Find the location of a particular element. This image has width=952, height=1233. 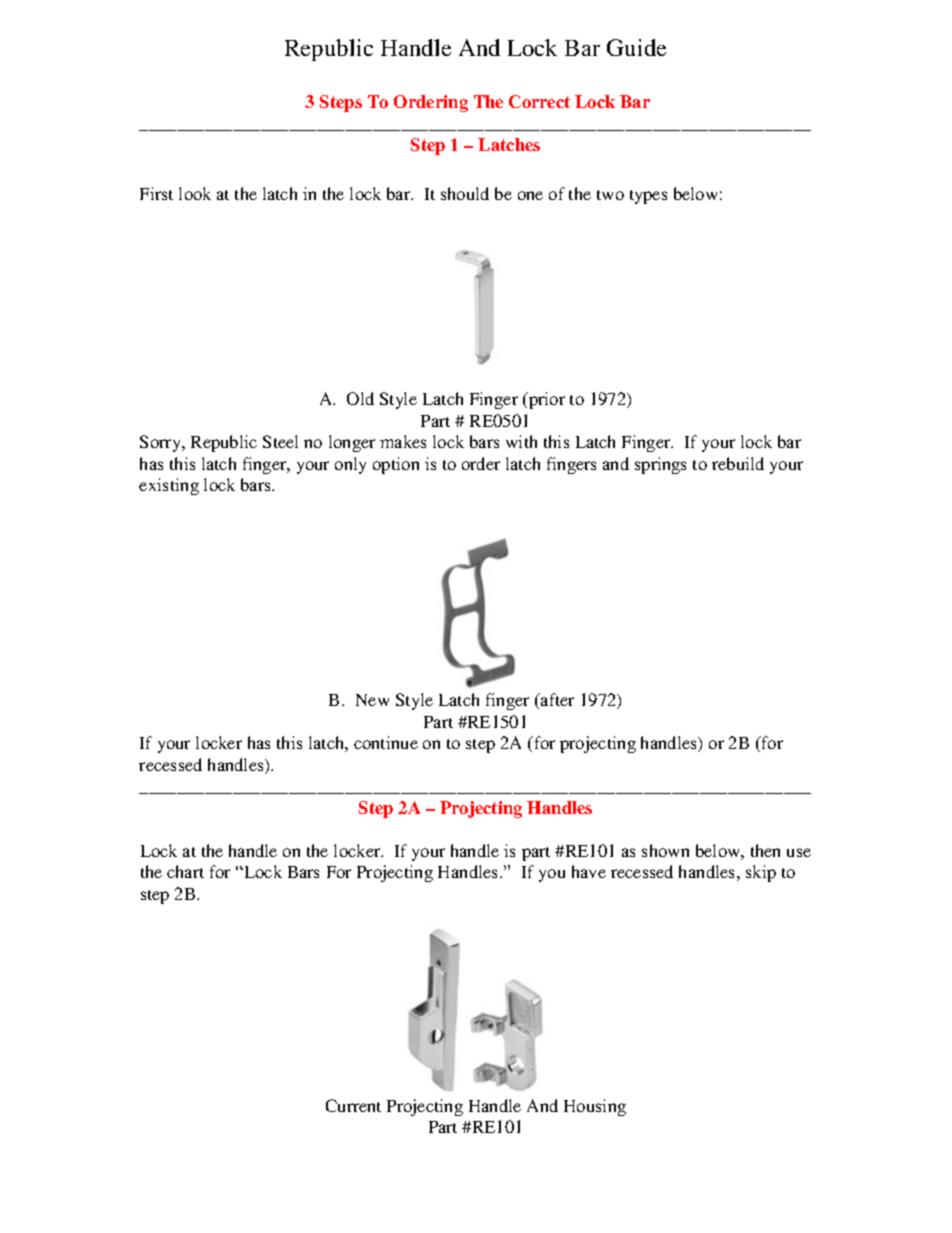

Correct is located at coordinates (539, 101).
